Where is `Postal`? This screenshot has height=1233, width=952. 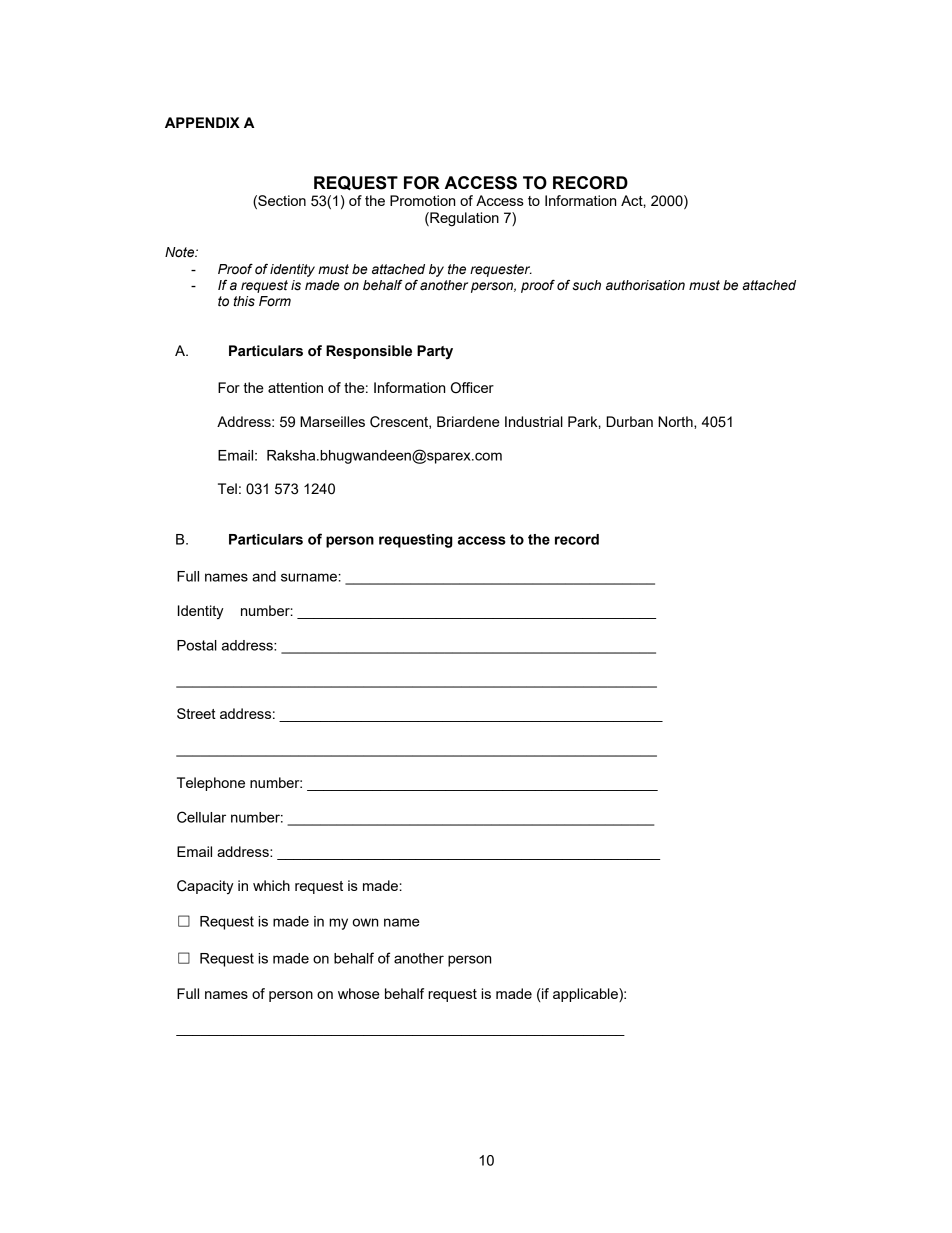
Postal is located at coordinates (197, 645).
